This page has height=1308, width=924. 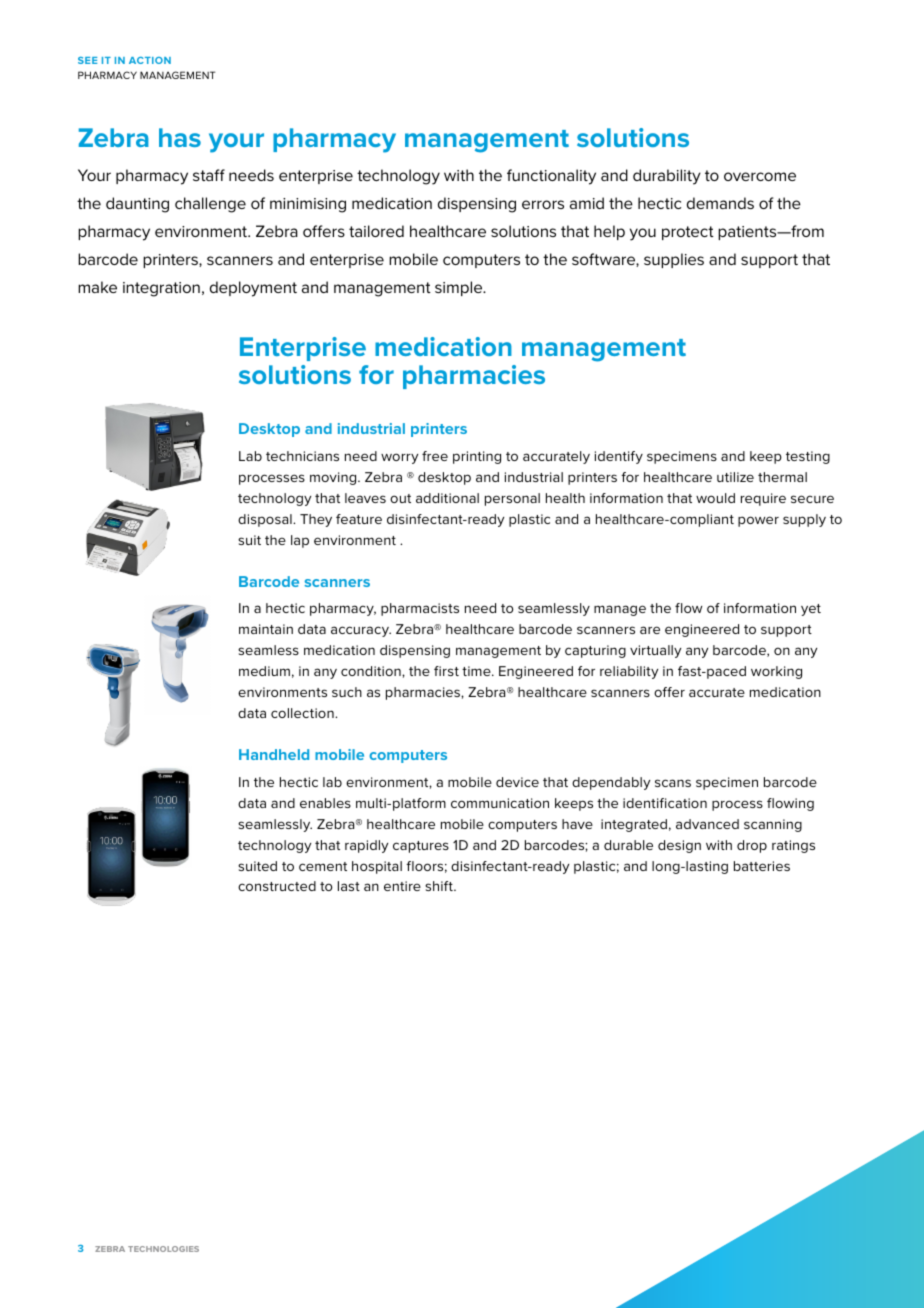 I want to click on ACTION, so click(x=150, y=60).
